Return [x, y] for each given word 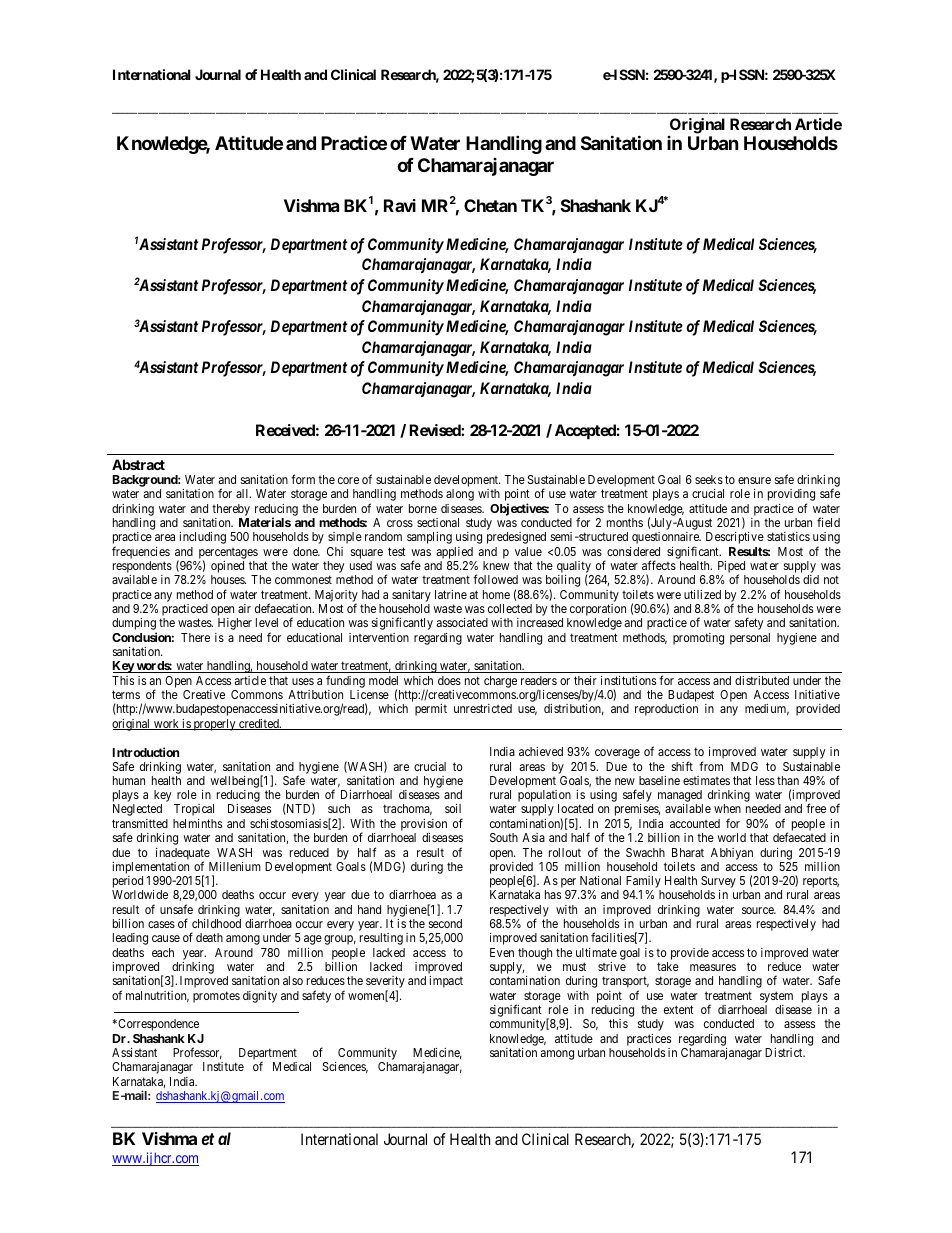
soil [453, 808]
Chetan [490, 205]
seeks [709, 479]
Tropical [194, 810]
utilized [702, 594]
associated [462, 622]
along [460, 495]
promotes [216, 997]
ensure [754, 480]
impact [446, 982]
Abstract [138, 464]
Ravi [400, 205]
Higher [235, 624]
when [727, 808]
